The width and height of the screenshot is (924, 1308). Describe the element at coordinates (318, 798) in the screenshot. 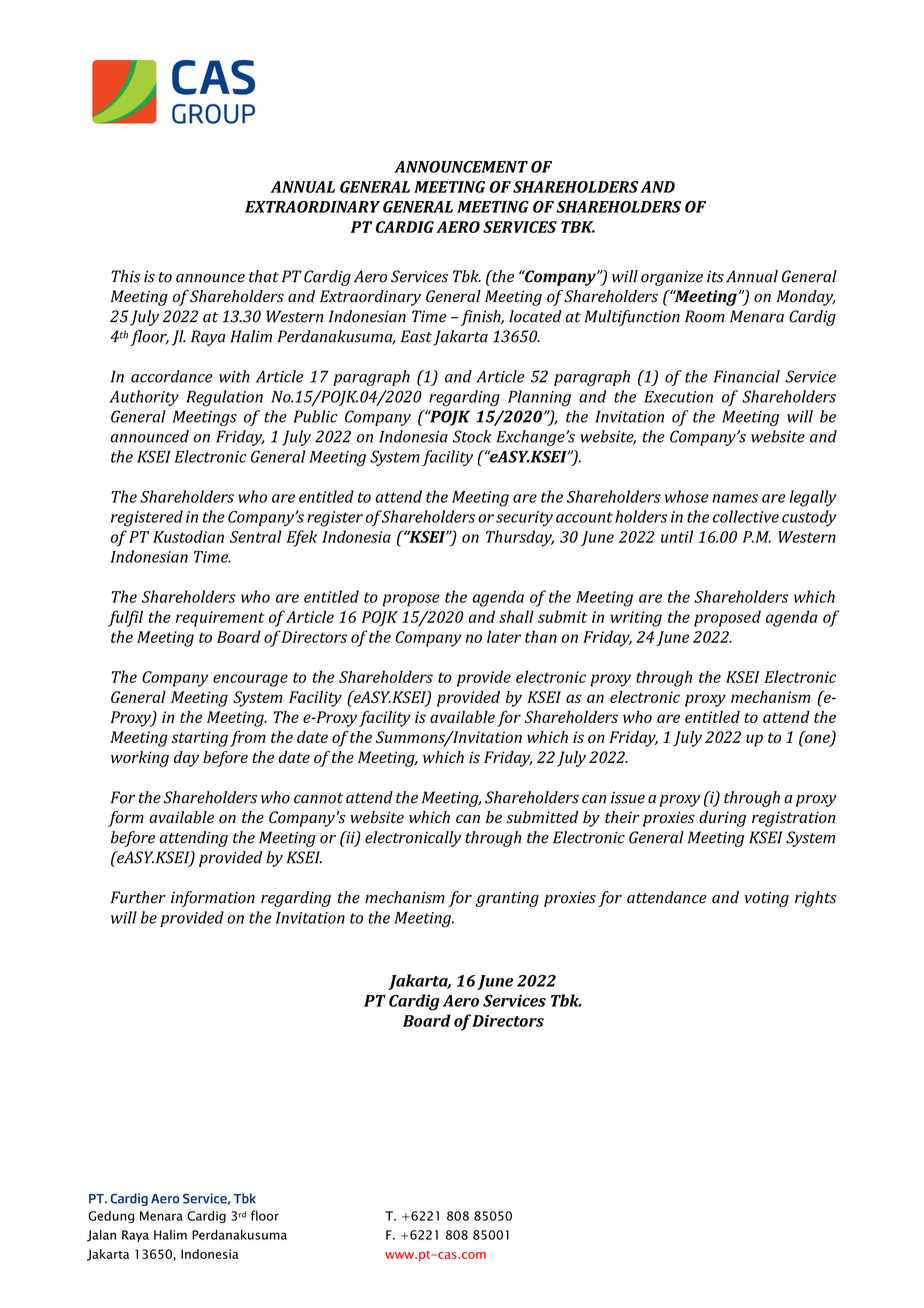

I see `cannot` at that location.
